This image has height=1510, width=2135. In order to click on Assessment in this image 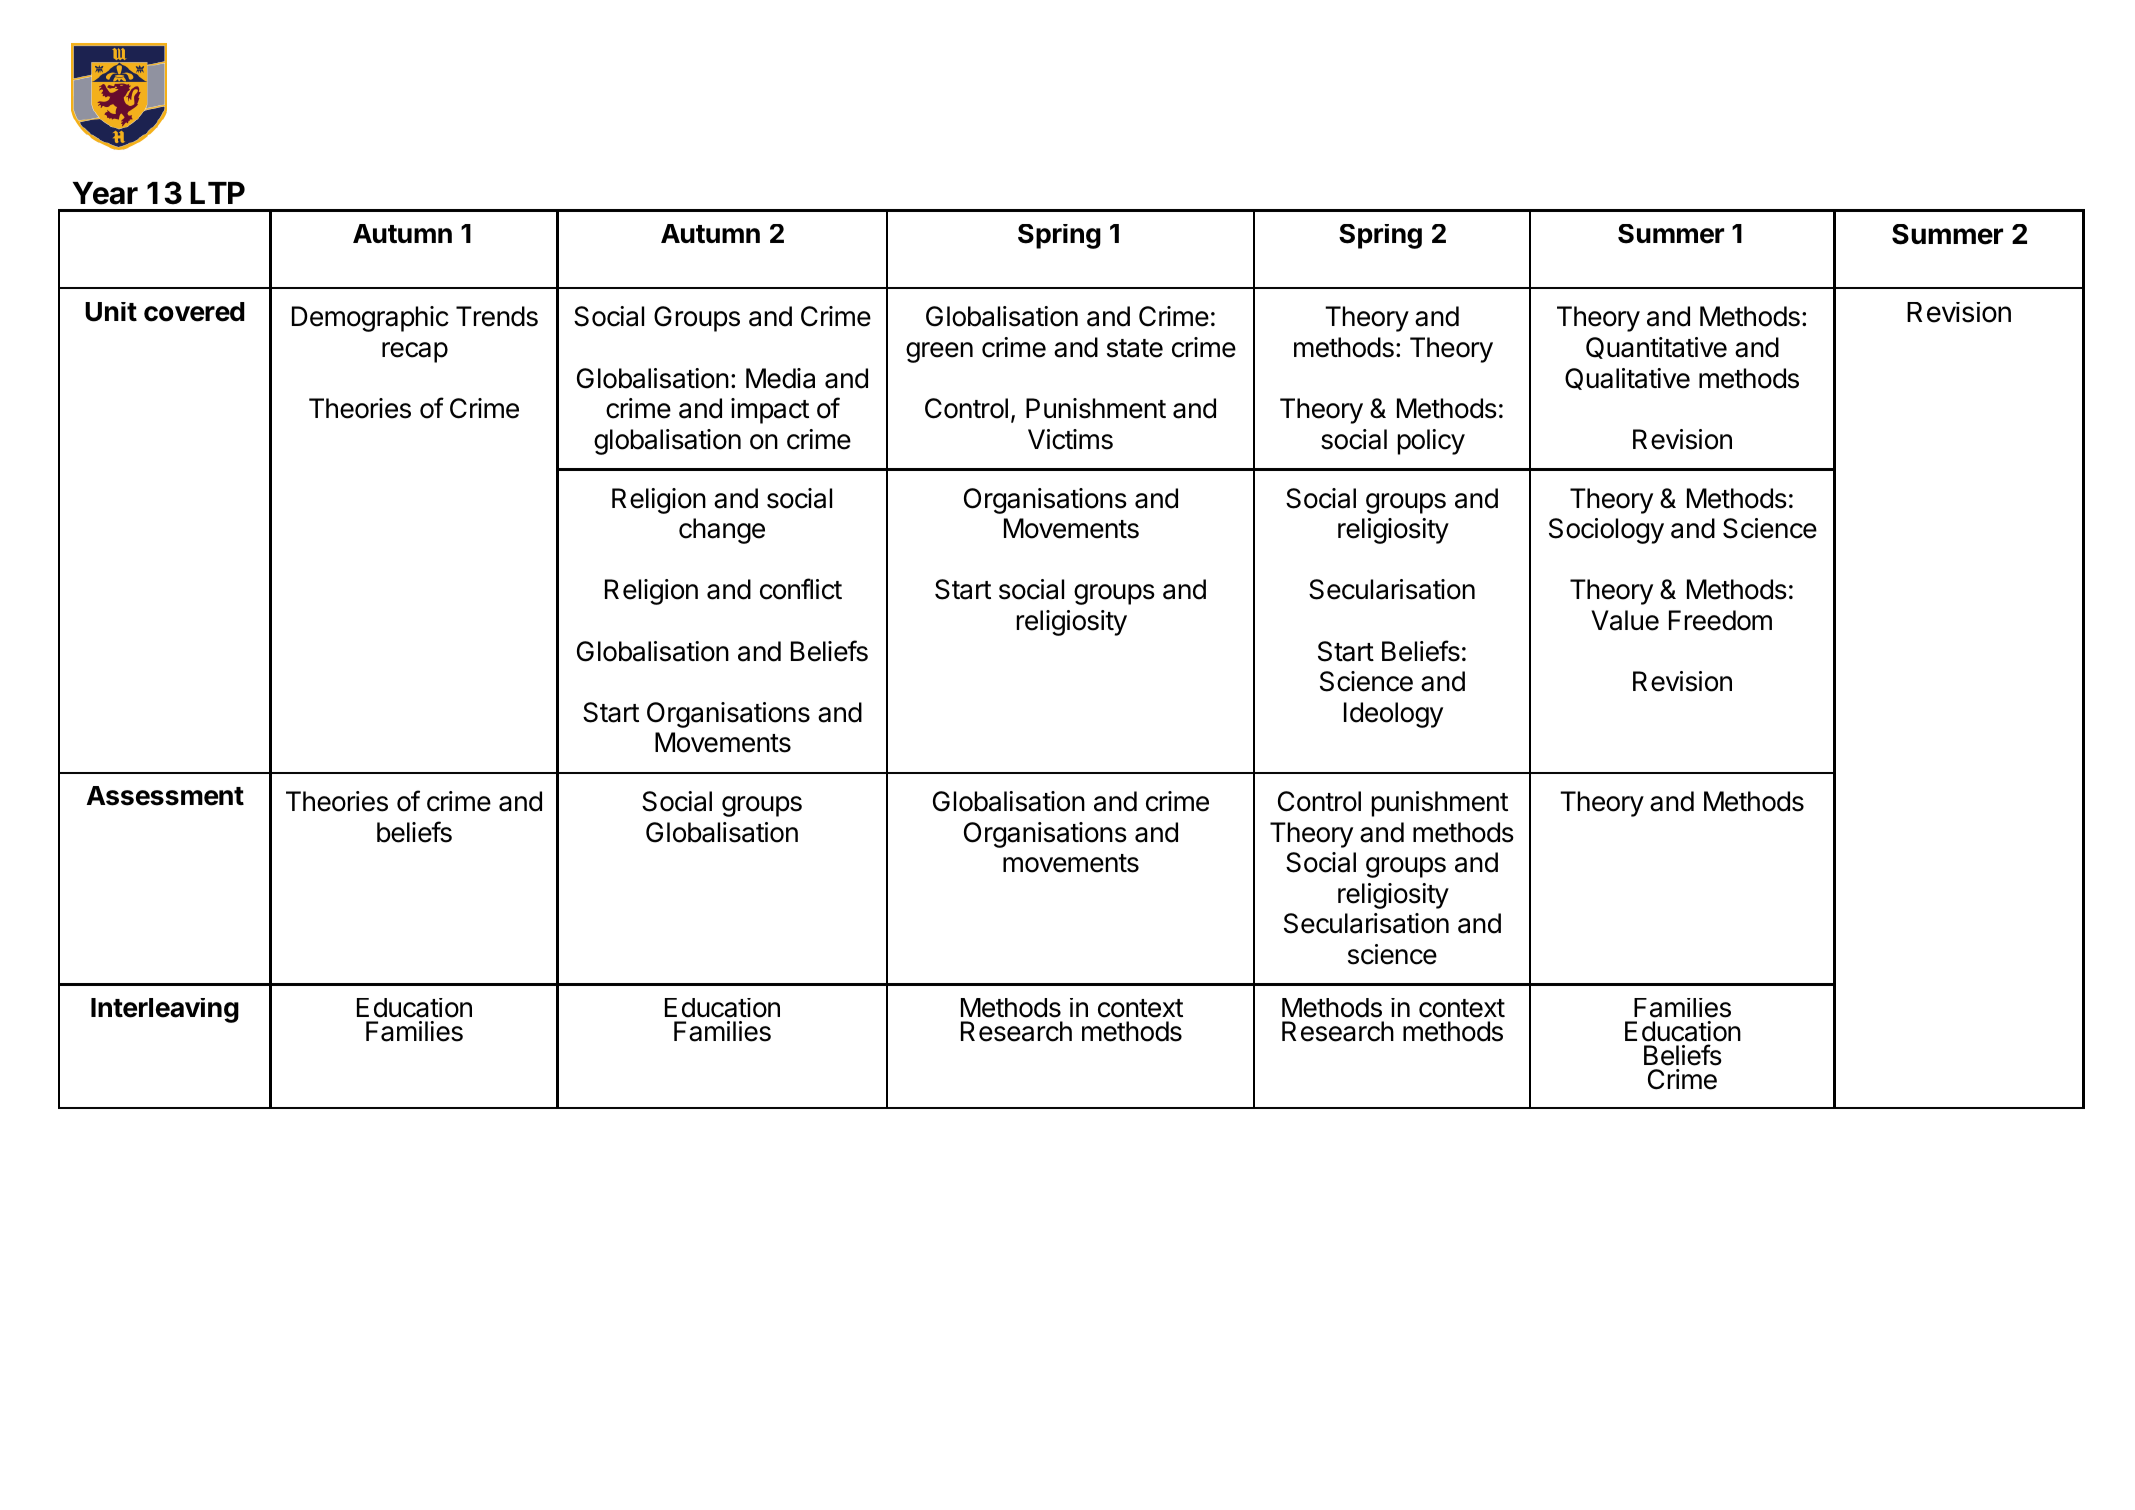, I will do `click(165, 796)`.
